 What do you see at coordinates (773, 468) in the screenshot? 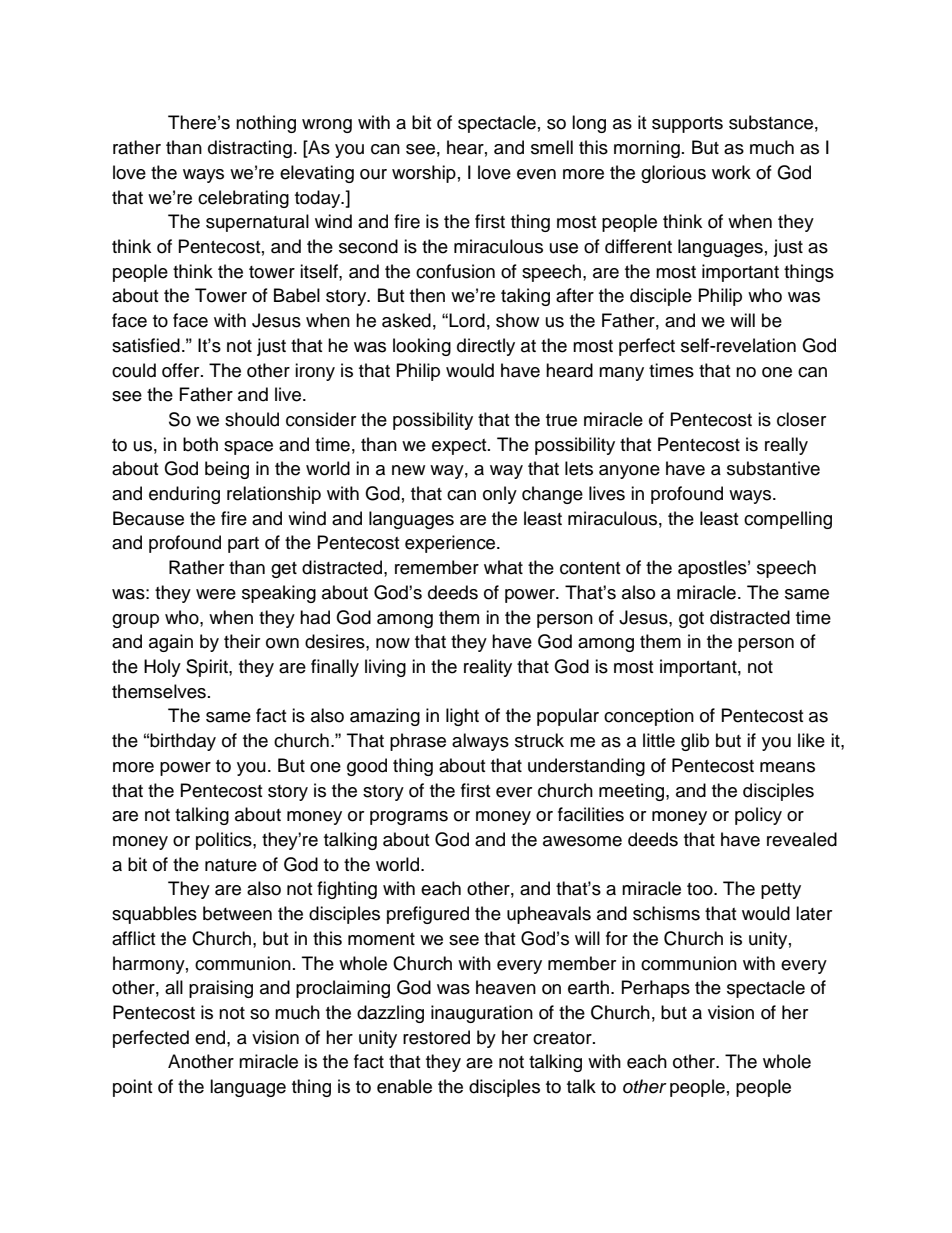
I see `substantive` at bounding box center [773, 468].
